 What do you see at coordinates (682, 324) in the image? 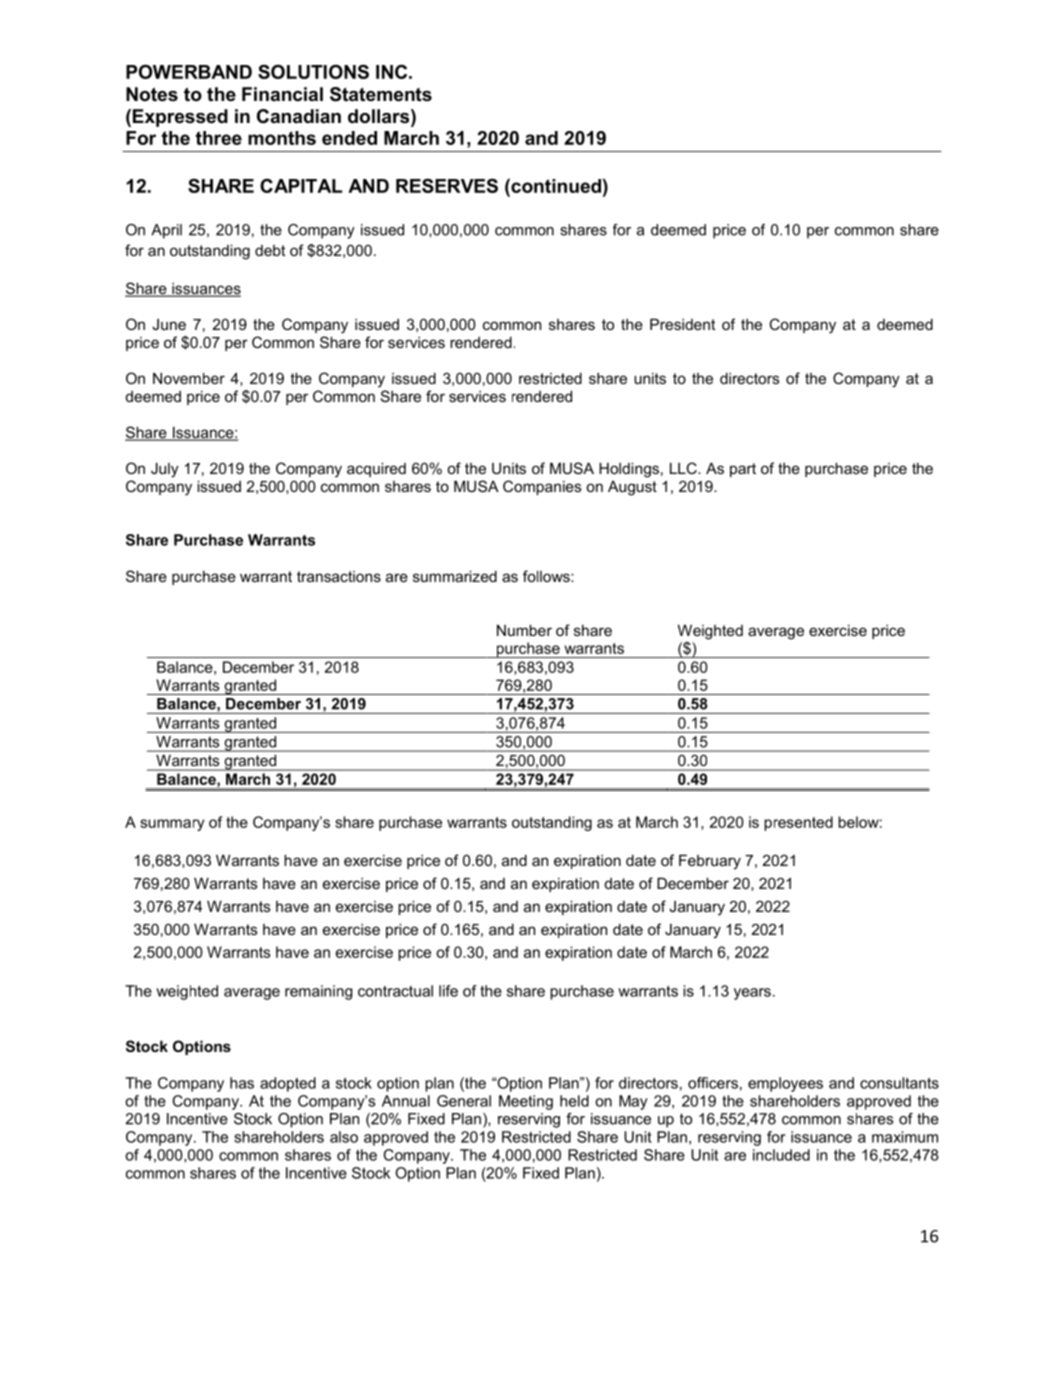
I see `President` at bounding box center [682, 324].
